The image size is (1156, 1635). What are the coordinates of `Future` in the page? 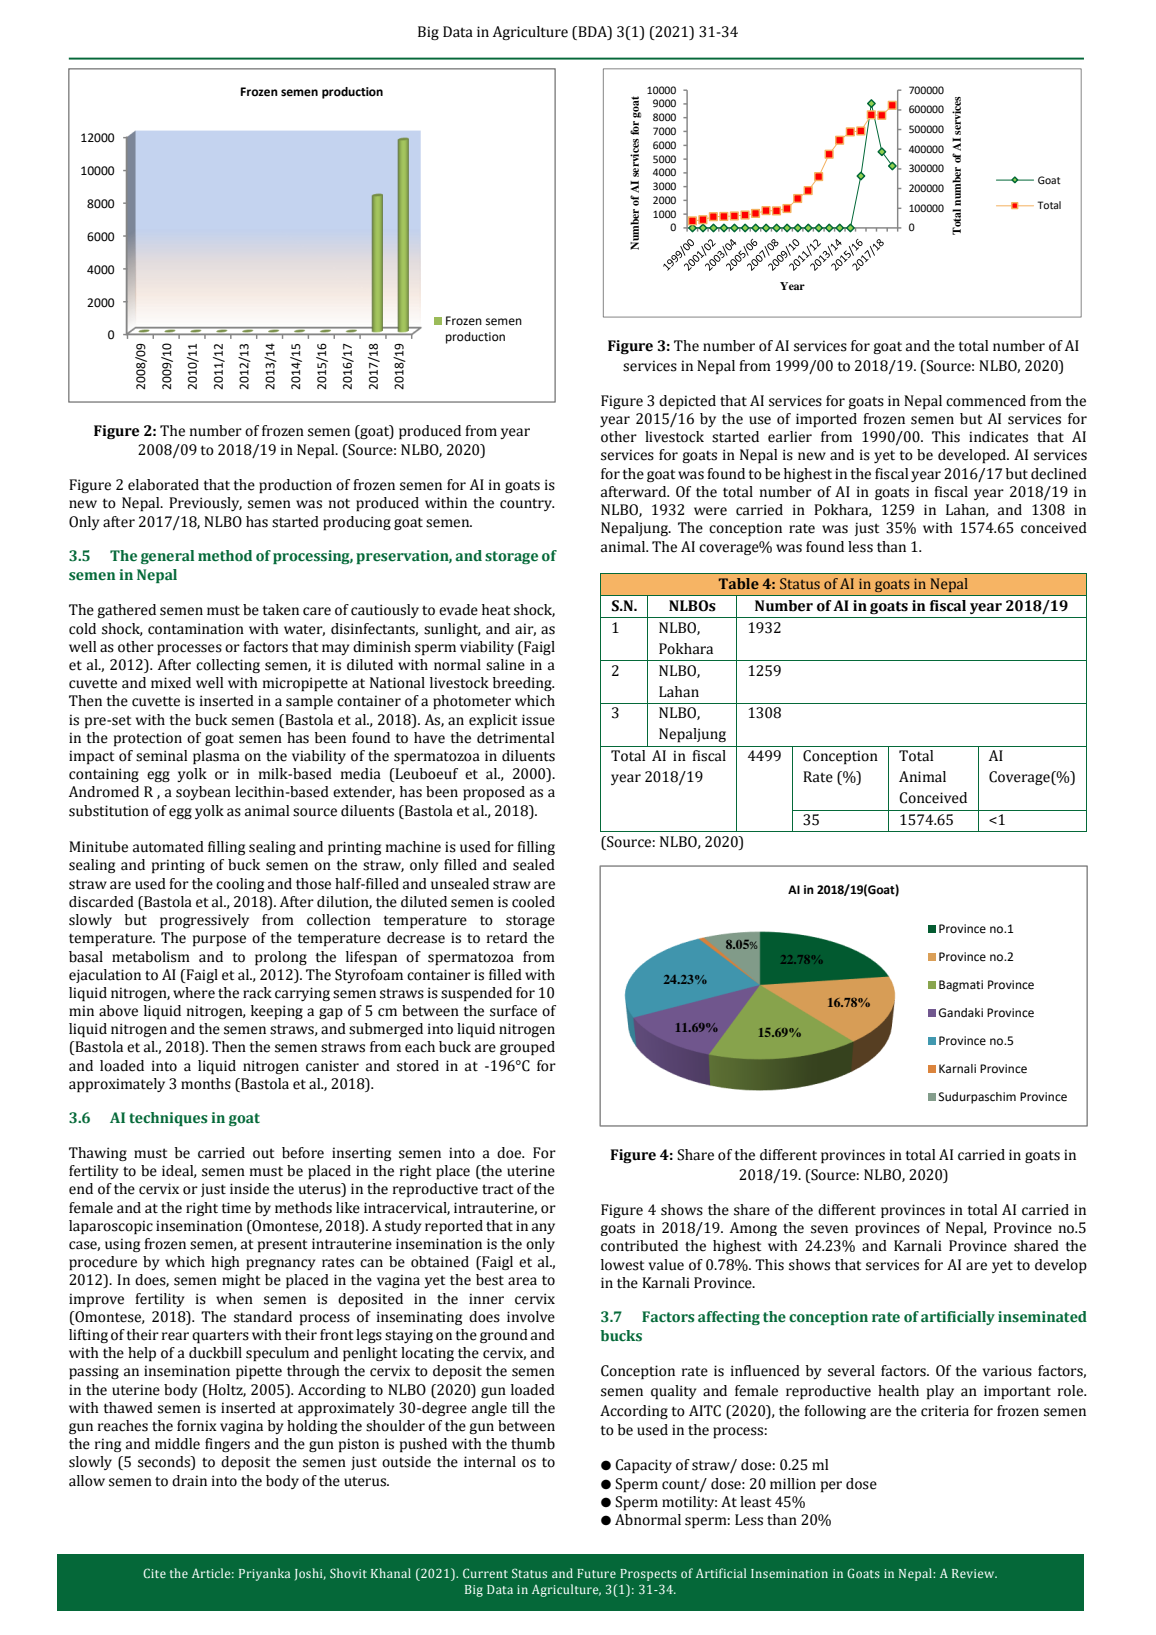 It's located at (596, 1573).
